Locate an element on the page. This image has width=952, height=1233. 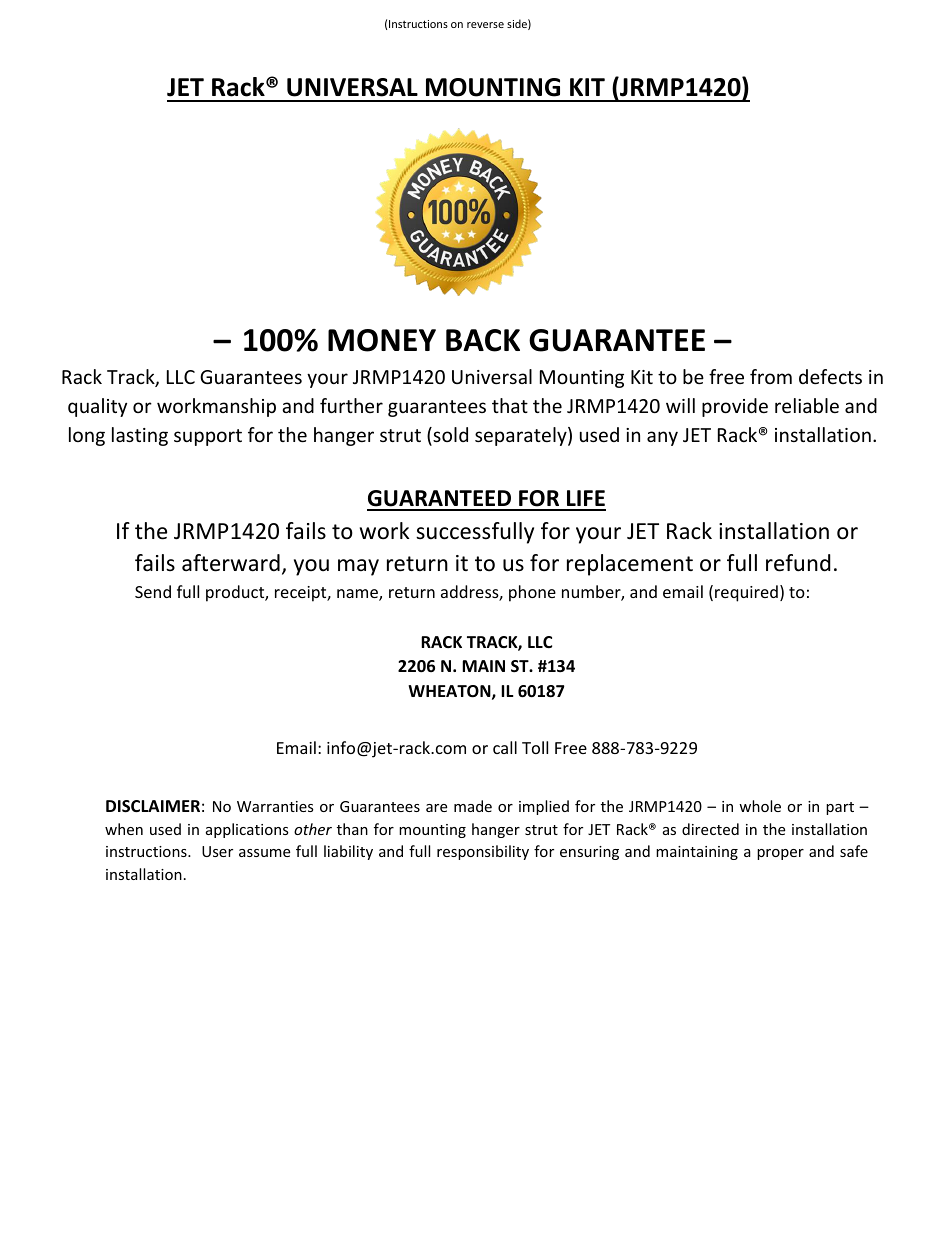
when is located at coordinates (124, 829).
